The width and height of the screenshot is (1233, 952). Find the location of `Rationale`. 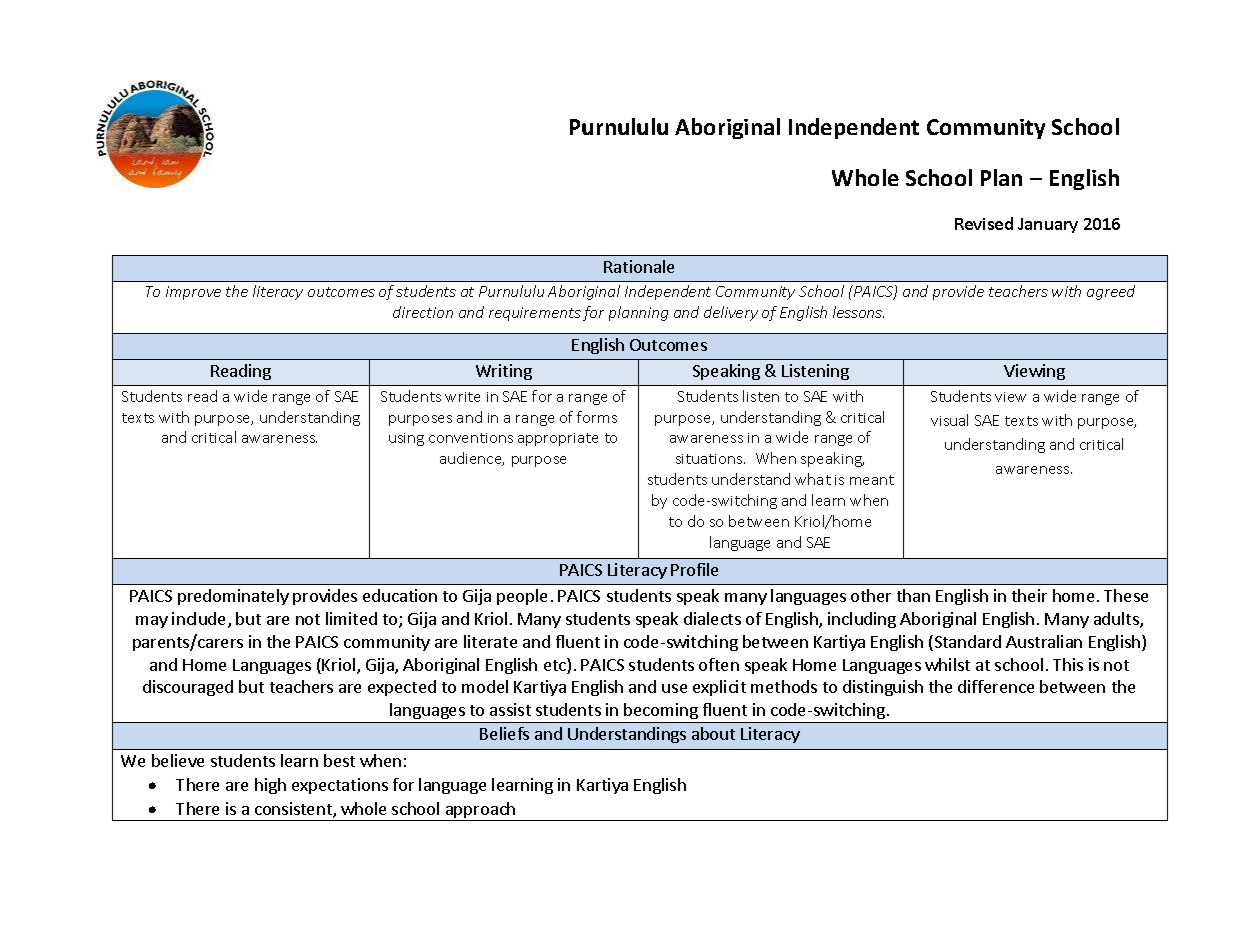

Rationale is located at coordinates (639, 266).
